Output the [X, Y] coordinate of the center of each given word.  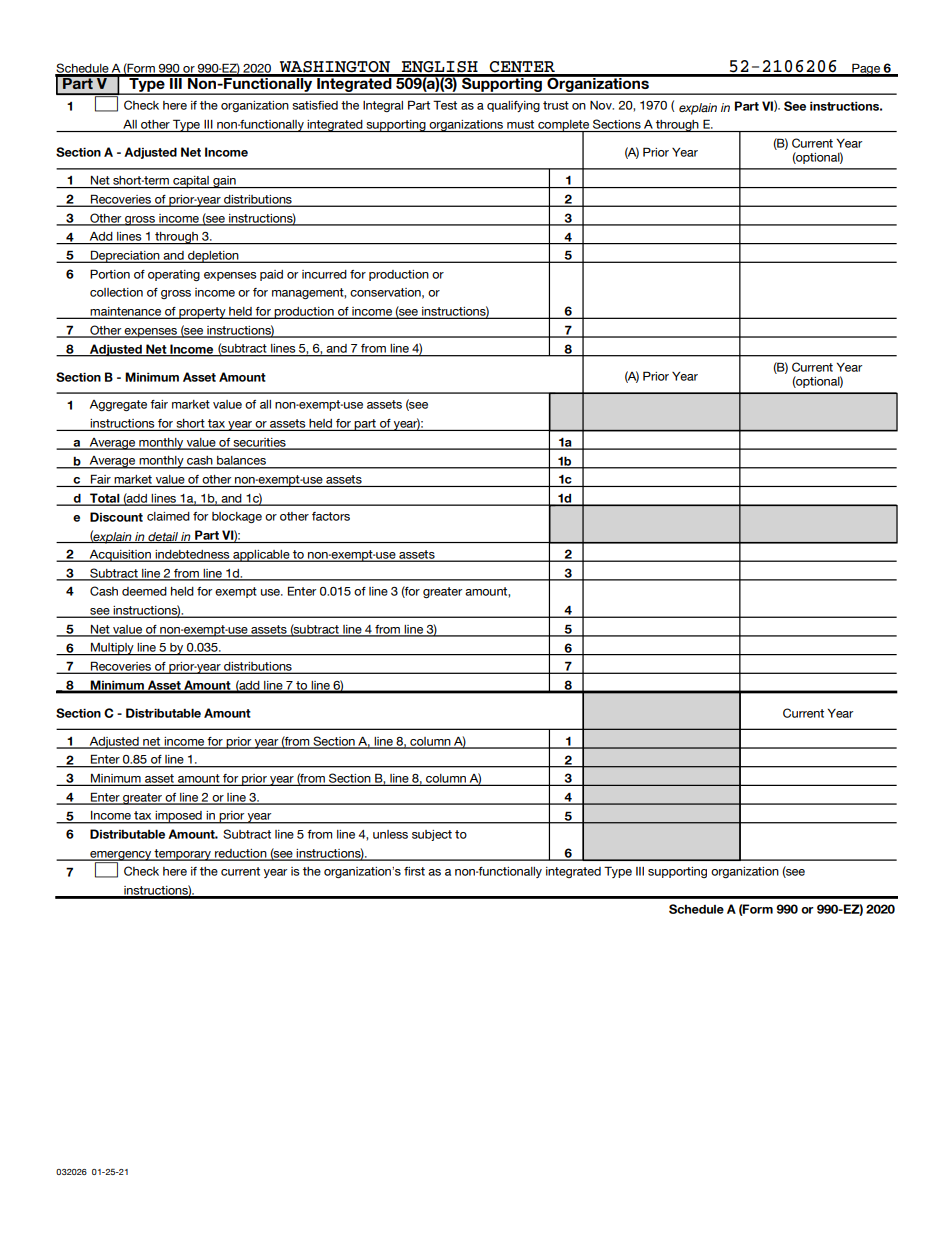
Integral [383, 106]
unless [390, 834]
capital [191, 182]
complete [564, 127]
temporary [183, 855]
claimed [168, 516]
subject [432, 835]
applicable [261, 556]
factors [331, 516]
